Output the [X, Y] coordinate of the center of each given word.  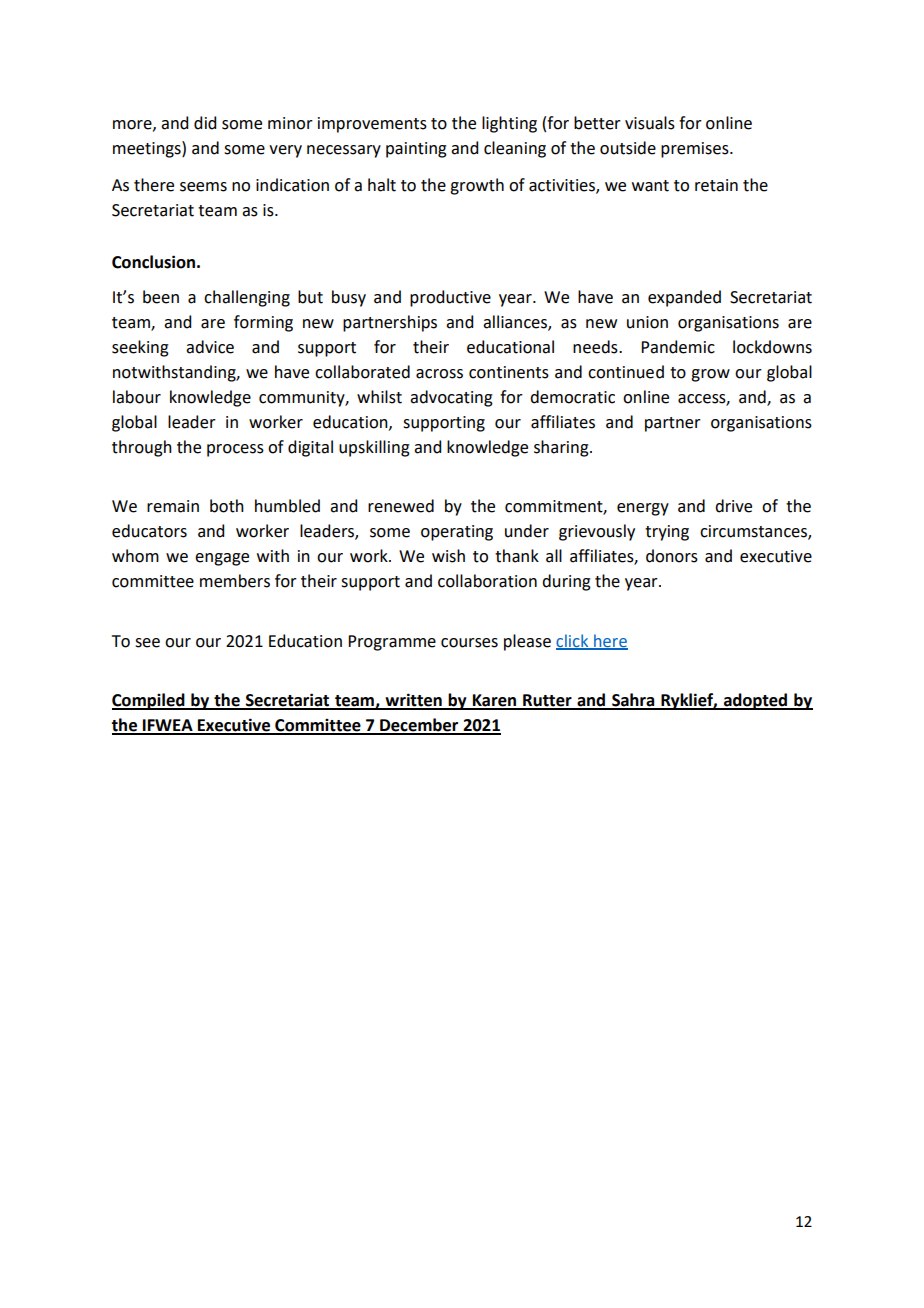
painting [416, 150]
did [205, 123]
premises [696, 150]
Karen [494, 701]
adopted [756, 701]
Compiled [149, 701]
